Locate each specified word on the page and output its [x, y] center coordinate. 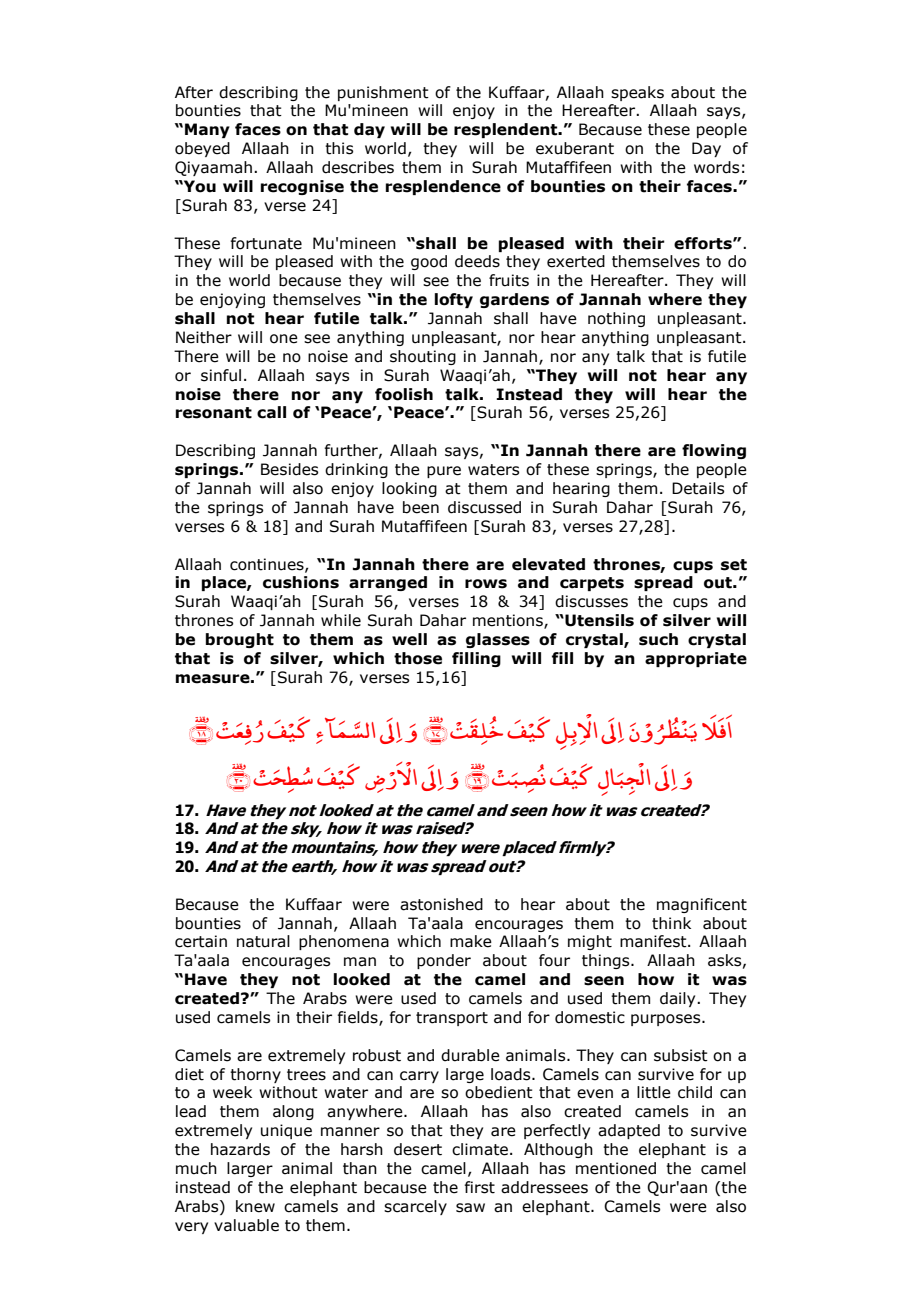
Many [207, 130]
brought [240, 640]
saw [470, 1208]
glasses [498, 640]
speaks [637, 93]
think [671, 923]
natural [263, 941]
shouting [423, 357]
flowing [714, 451]
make [471, 941]
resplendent [507, 130]
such [658, 639]
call [271, 412]
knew [255, 1206]
